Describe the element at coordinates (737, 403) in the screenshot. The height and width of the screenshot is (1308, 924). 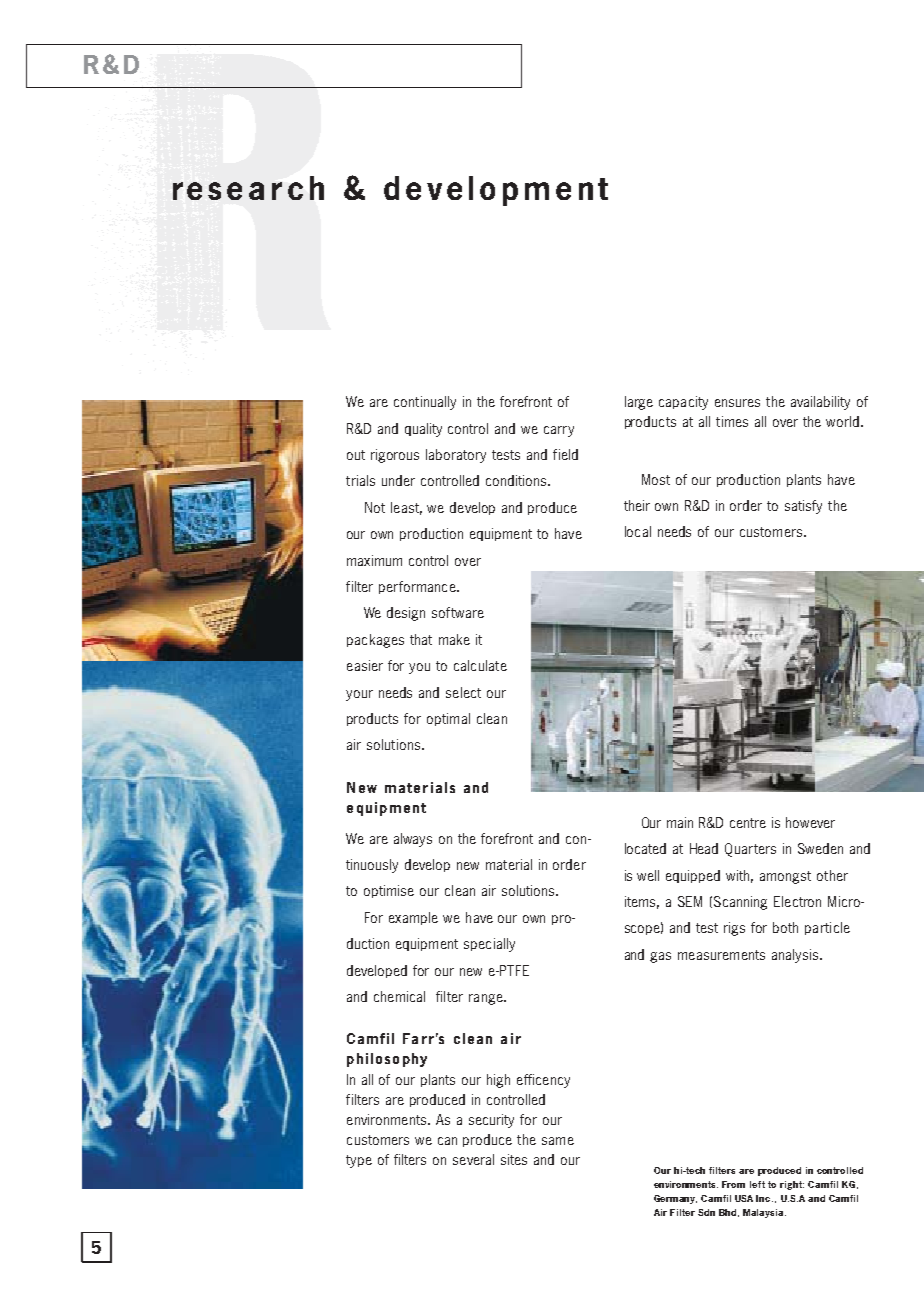
I see `ensures` at that location.
